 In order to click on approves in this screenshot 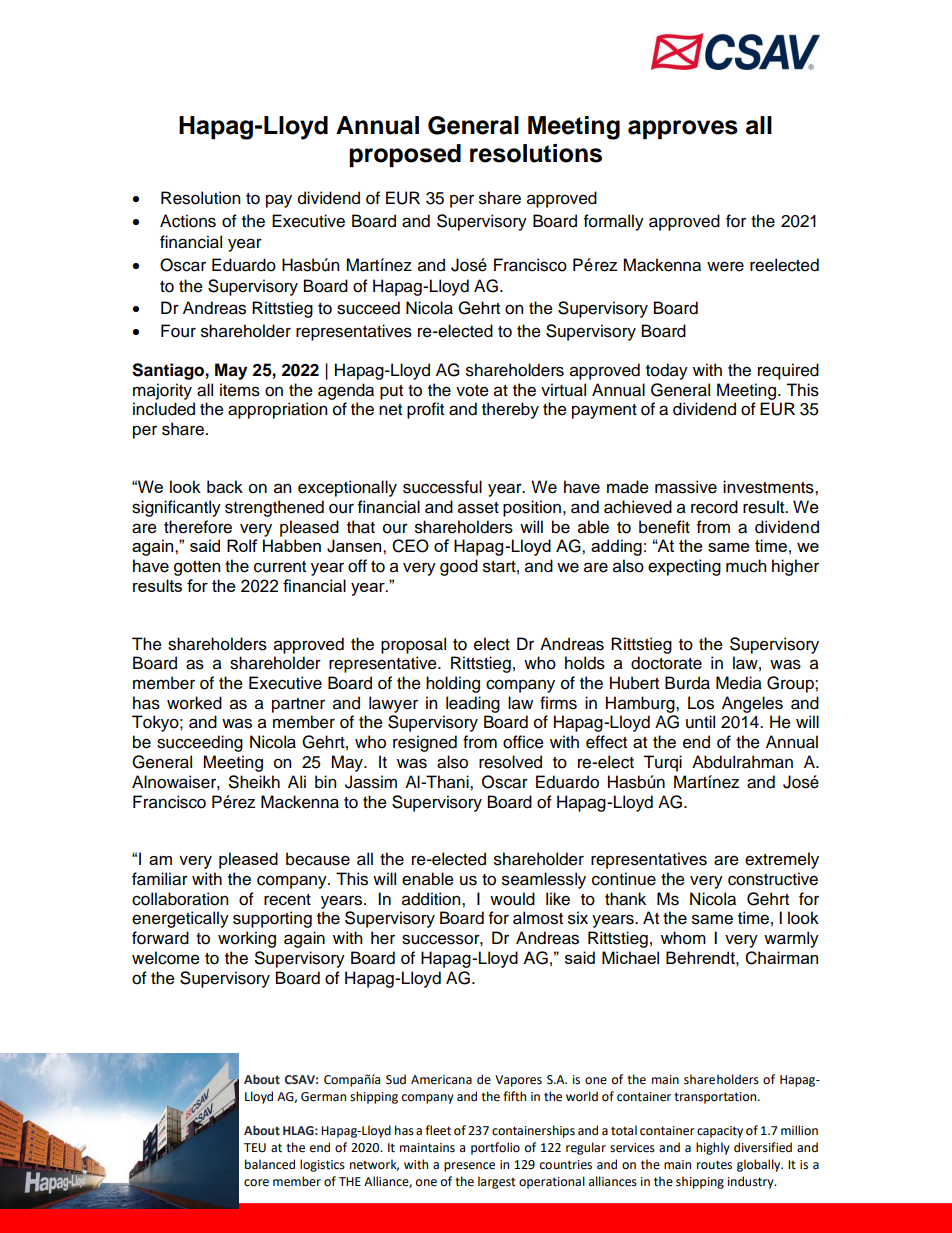, I will do `click(683, 129)`.
